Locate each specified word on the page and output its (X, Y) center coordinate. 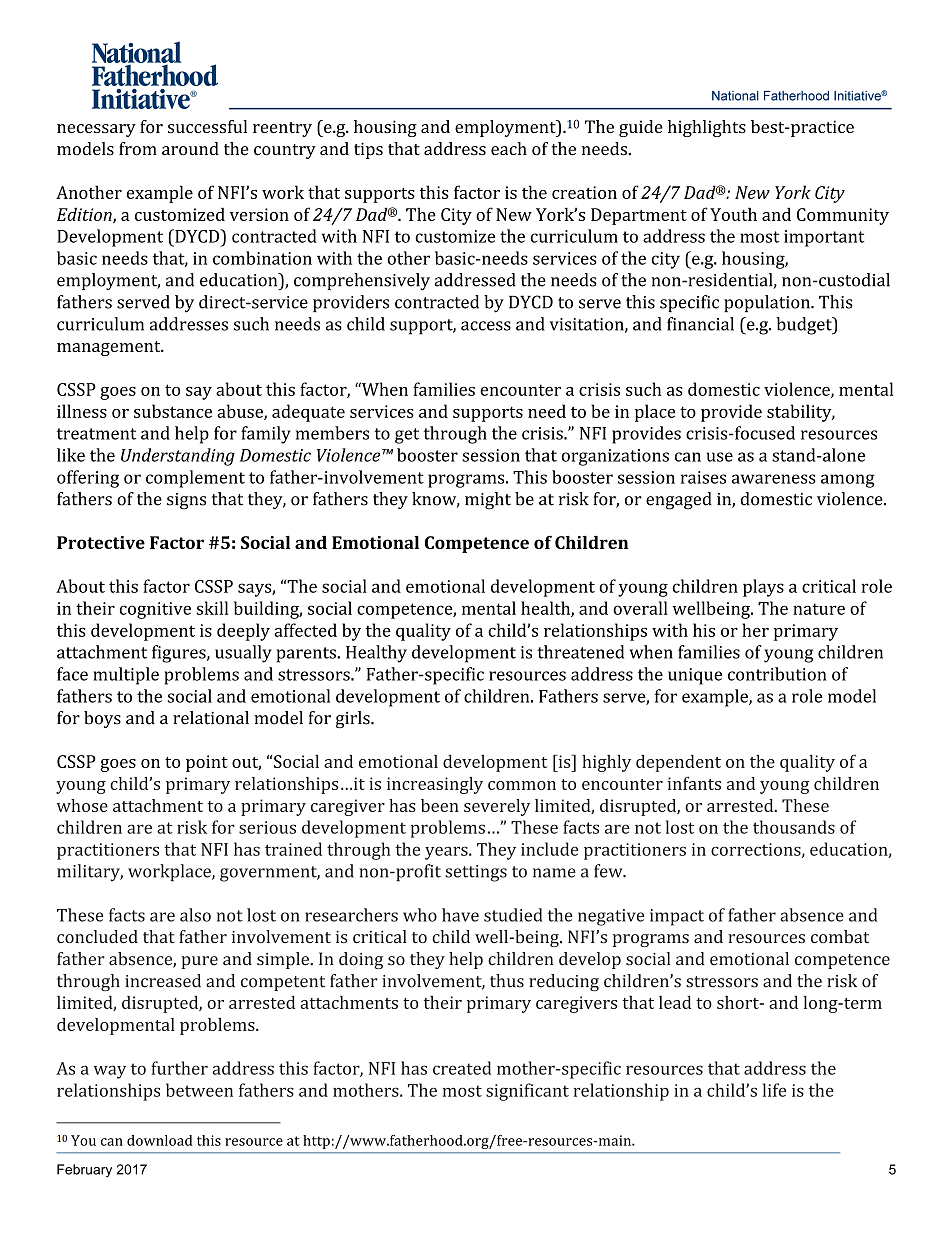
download (159, 1140)
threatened (580, 652)
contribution (777, 674)
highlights (707, 128)
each (509, 149)
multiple (126, 676)
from (138, 149)
